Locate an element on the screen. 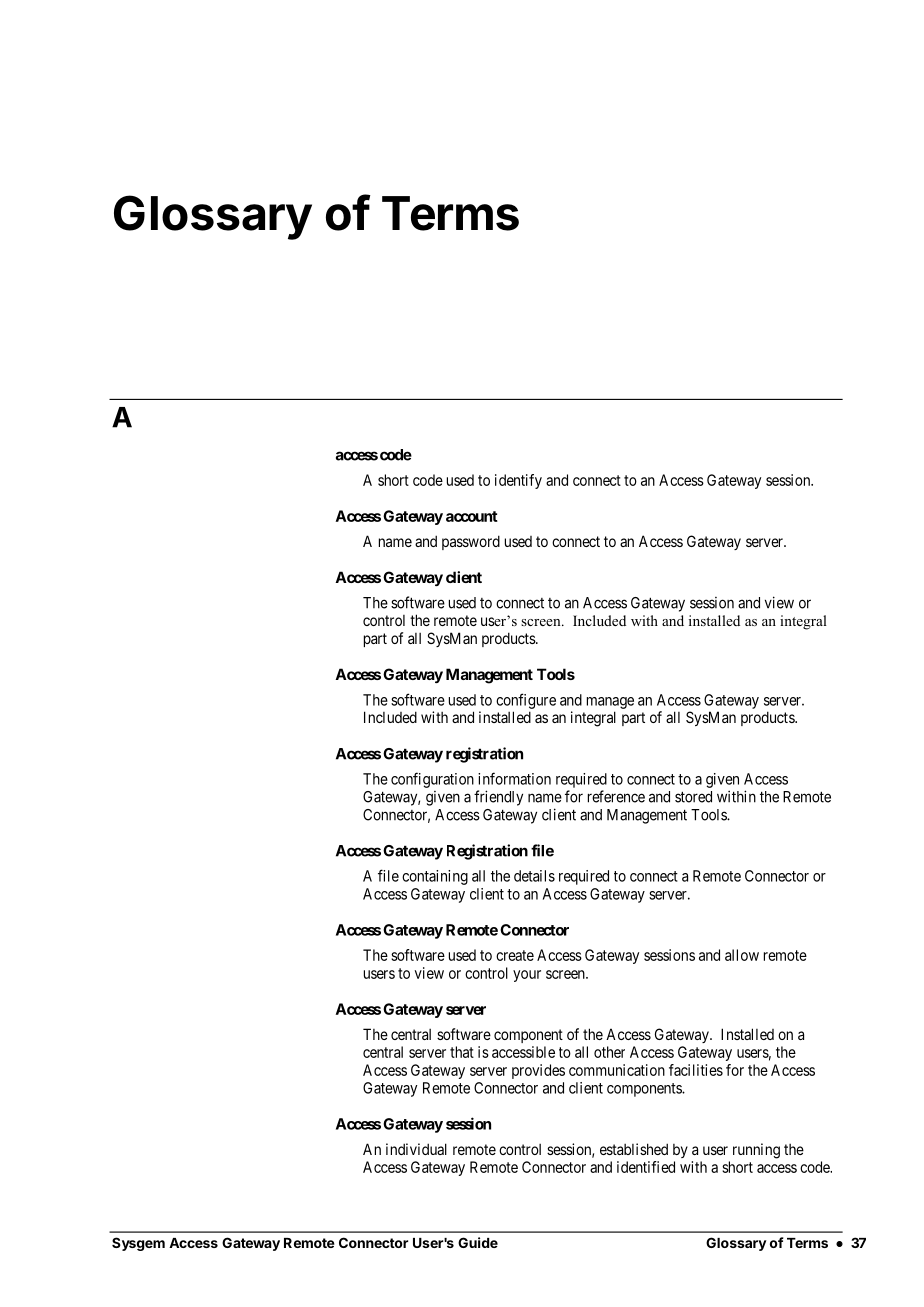  stored is located at coordinates (693, 797).
